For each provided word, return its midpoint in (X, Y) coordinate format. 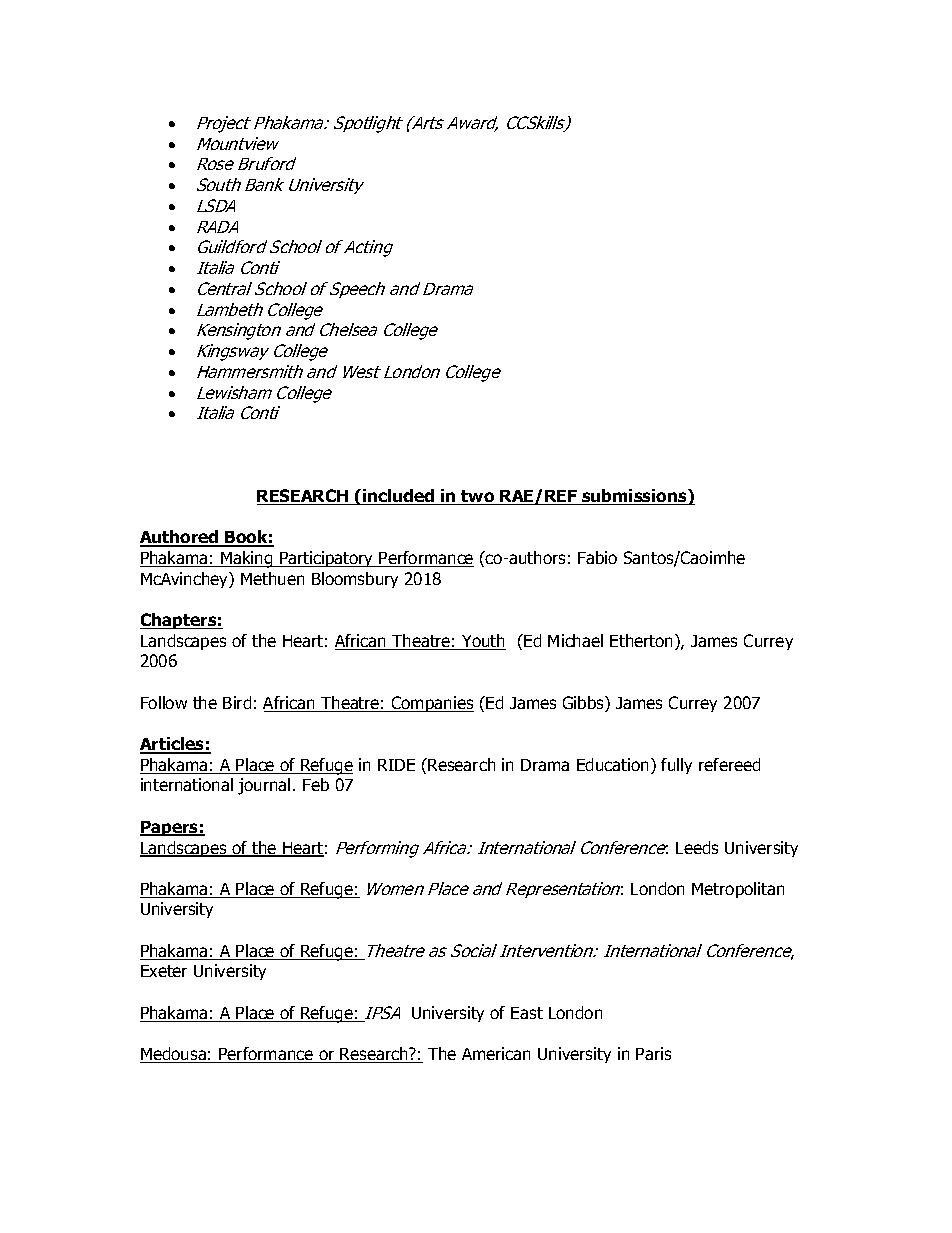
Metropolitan (738, 890)
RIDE (396, 765)
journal (264, 786)
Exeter (164, 971)
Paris (653, 1053)
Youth (483, 642)
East (527, 1013)
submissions (634, 497)
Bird (237, 702)
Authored (180, 538)
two (478, 497)
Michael (575, 640)
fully (676, 766)
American (496, 1053)
